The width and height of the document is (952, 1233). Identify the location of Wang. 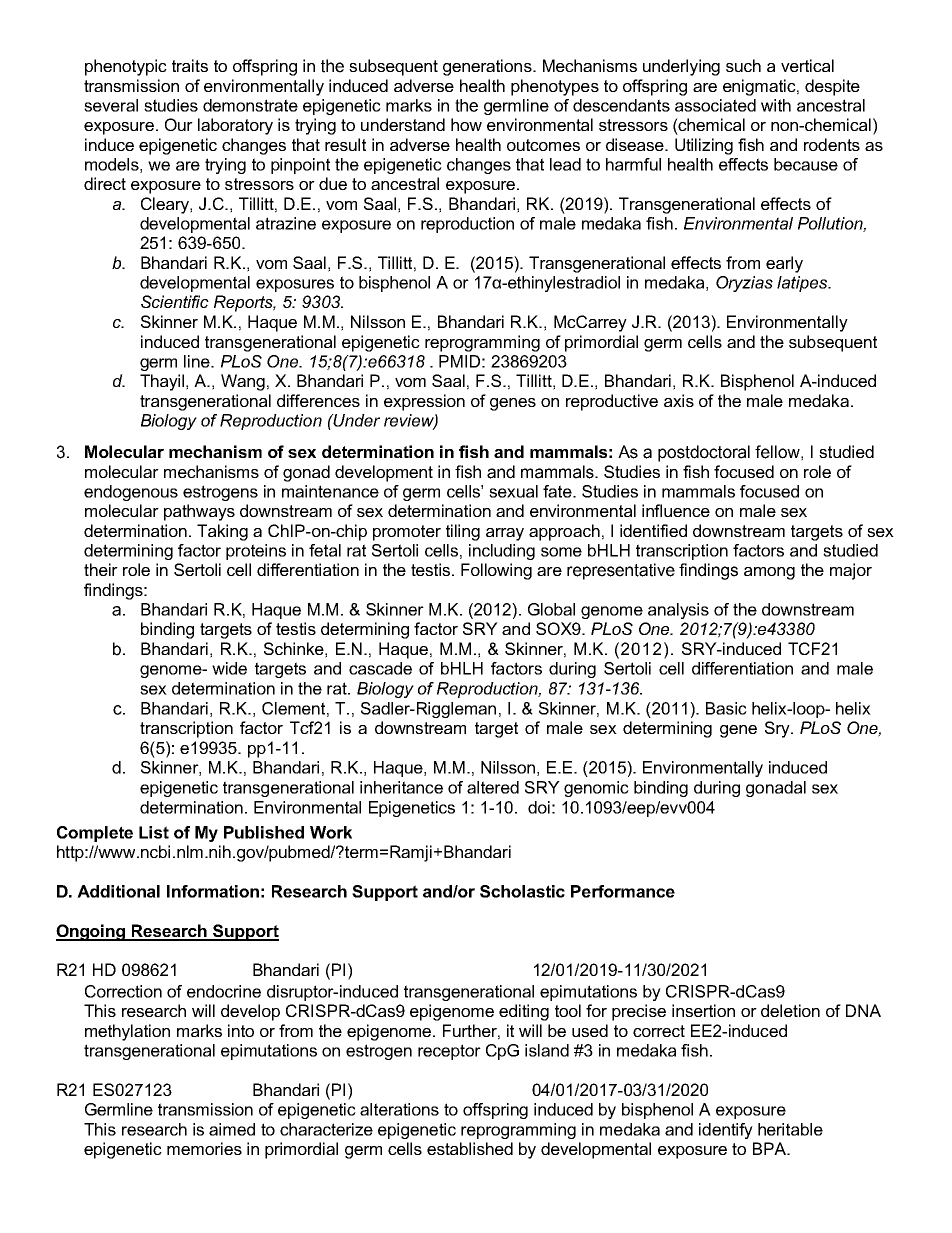
(243, 382).
